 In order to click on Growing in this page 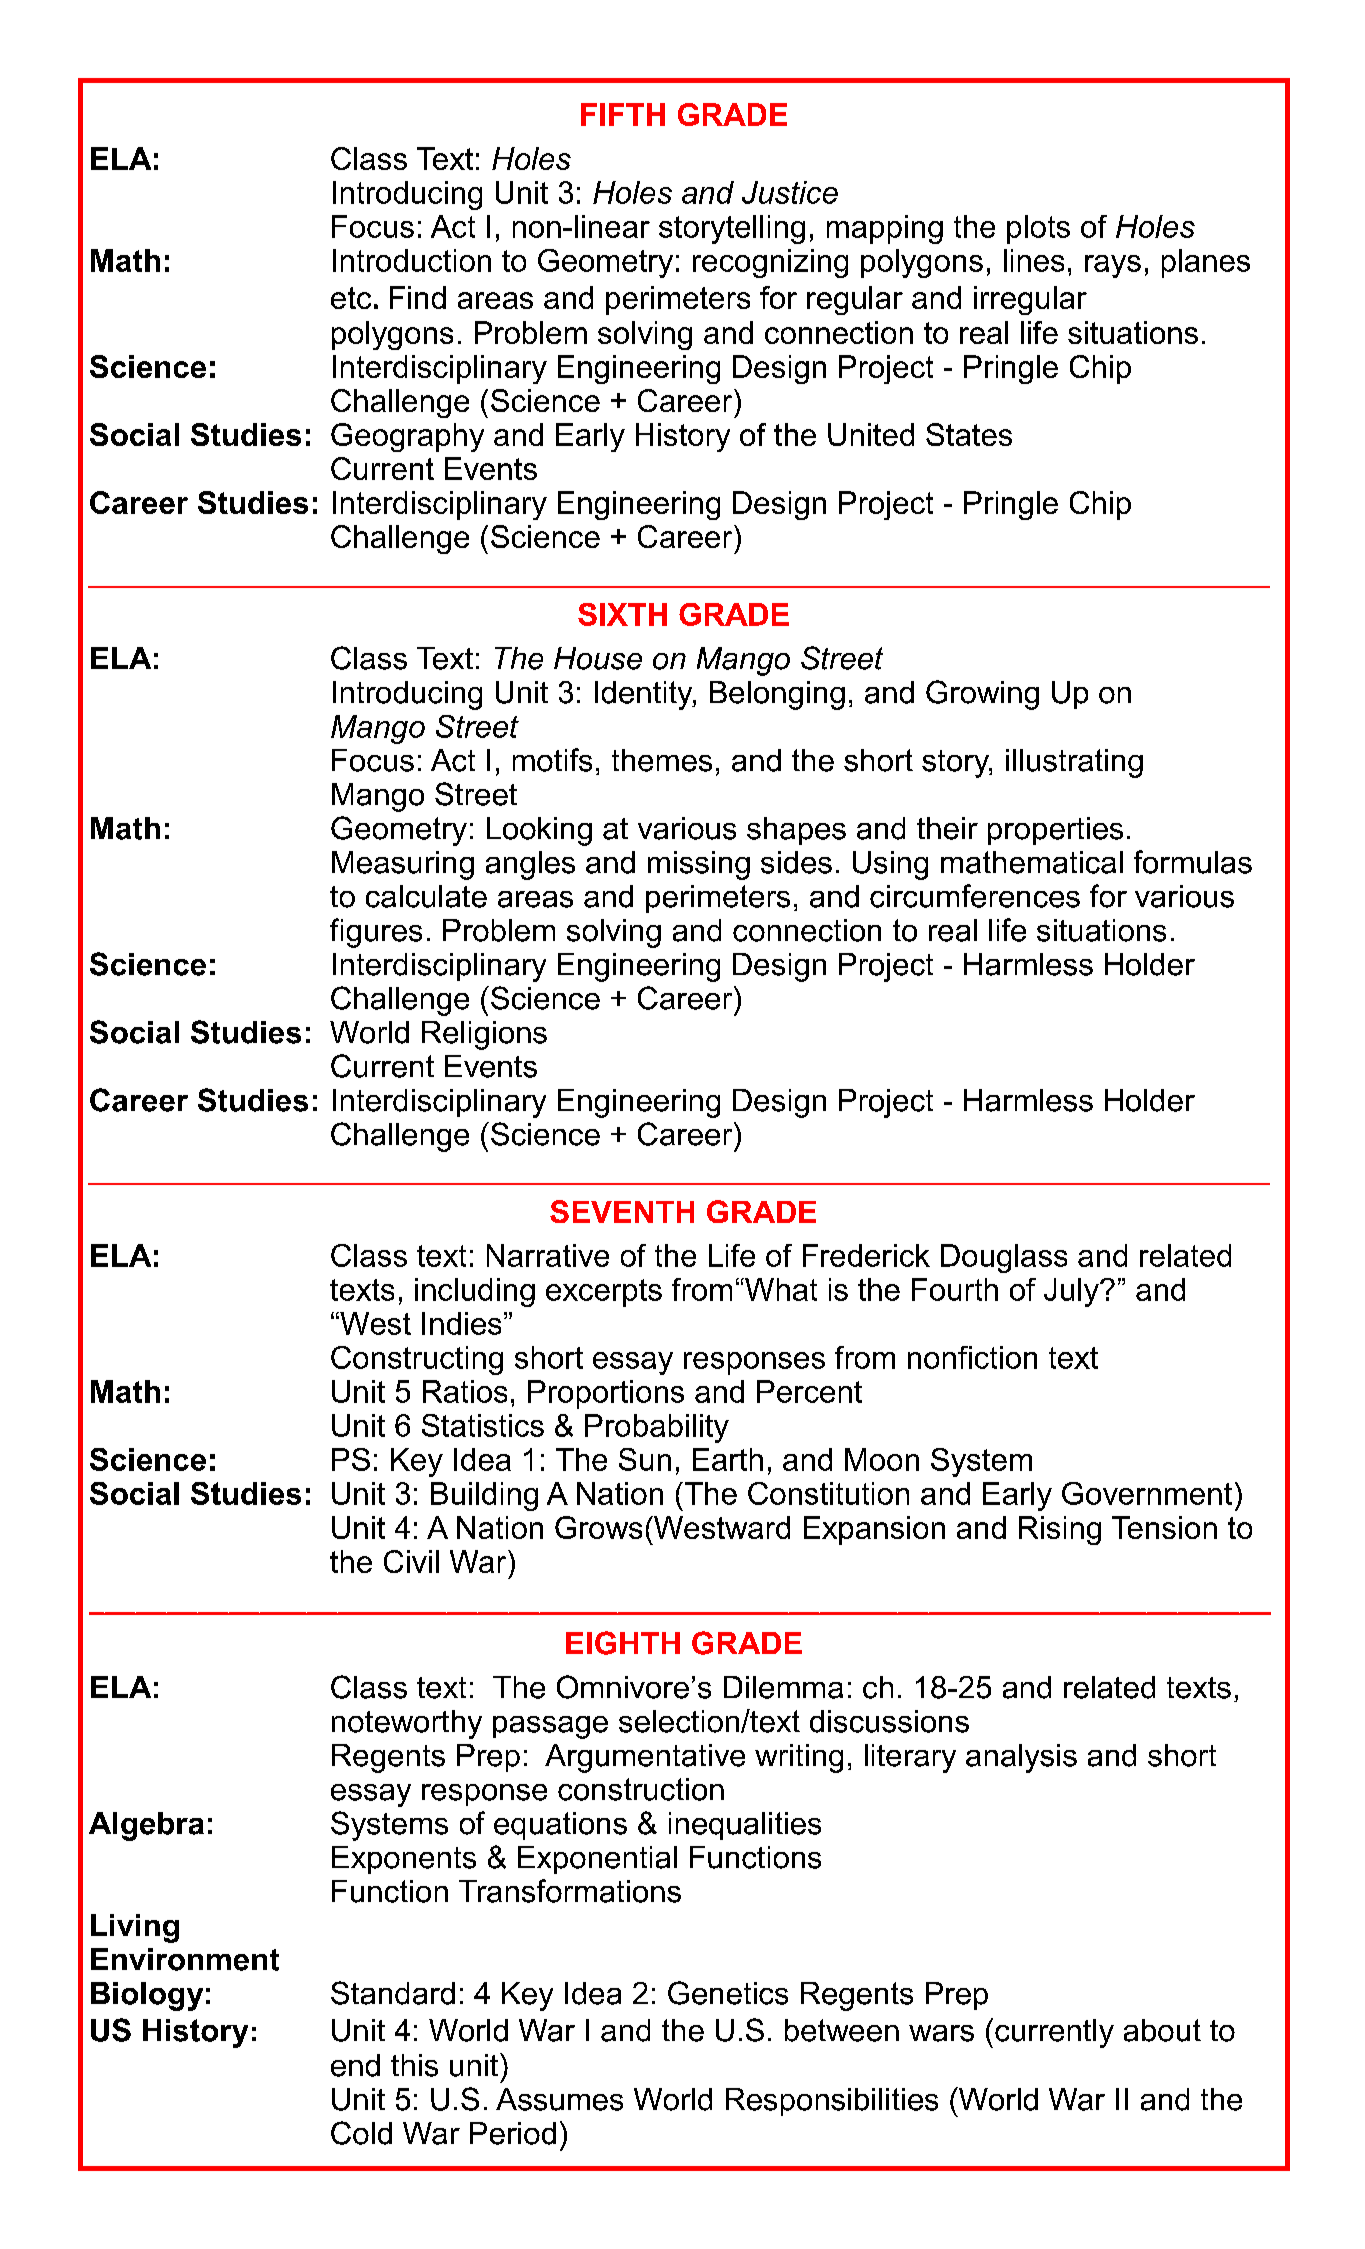, I will do `click(982, 695)`.
